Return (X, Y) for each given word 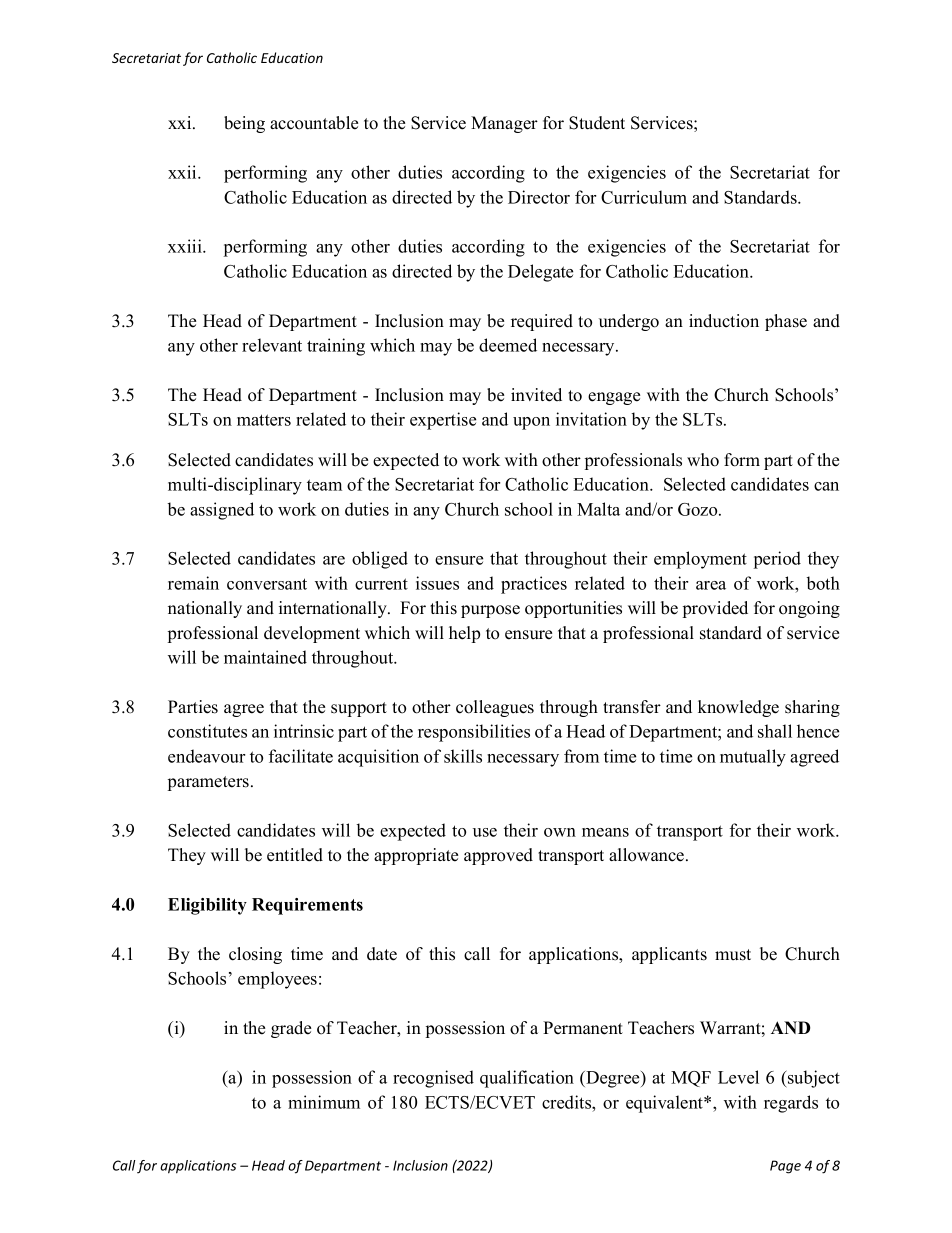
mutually (753, 758)
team (324, 485)
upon (531, 423)
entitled (295, 855)
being (244, 124)
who (703, 460)
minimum (324, 1102)
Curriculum (644, 197)
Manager (504, 124)
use (485, 832)
